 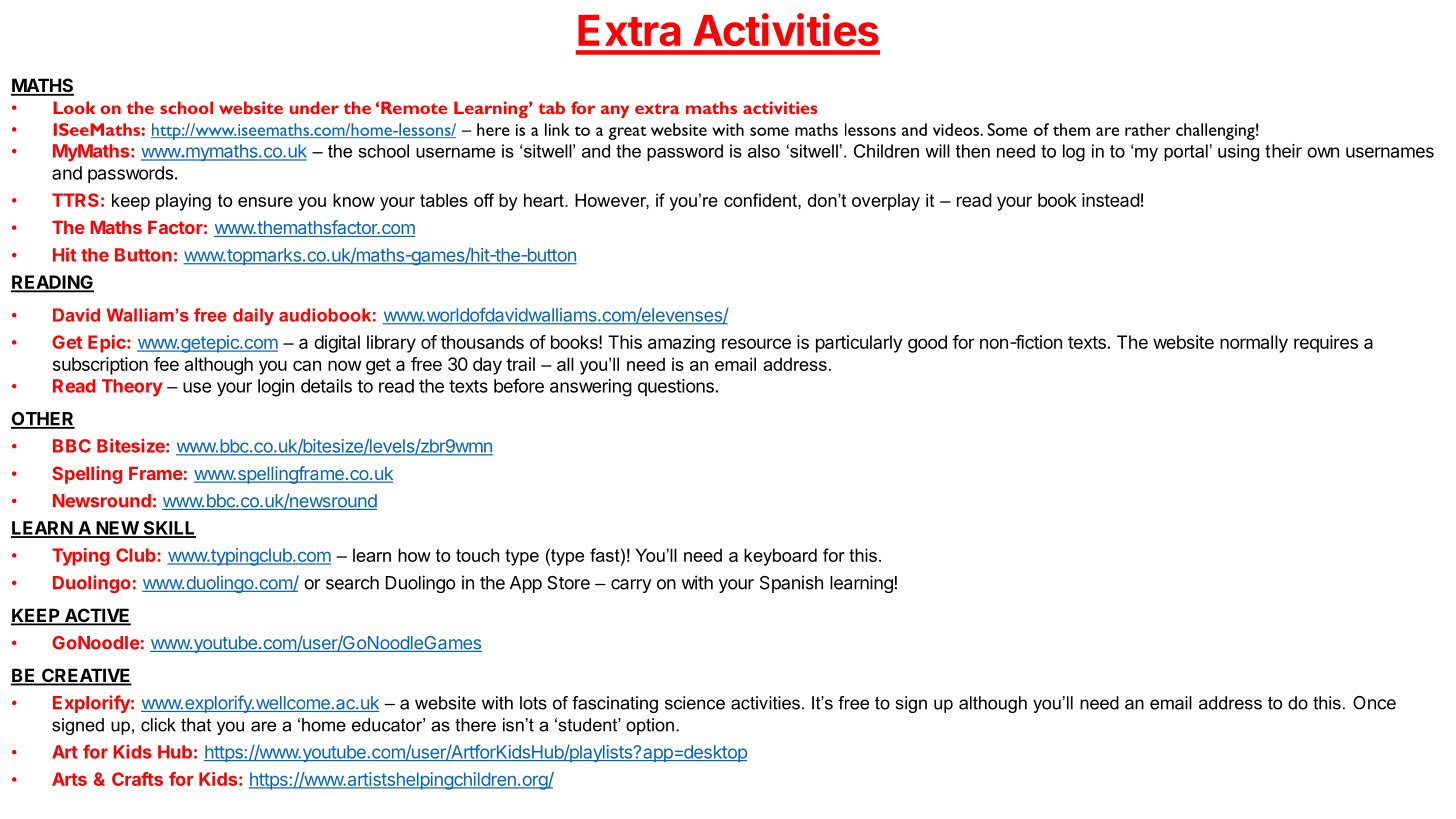 What do you see at coordinates (780, 557) in the screenshot?
I see `keyboard` at bounding box center [780, 557].
